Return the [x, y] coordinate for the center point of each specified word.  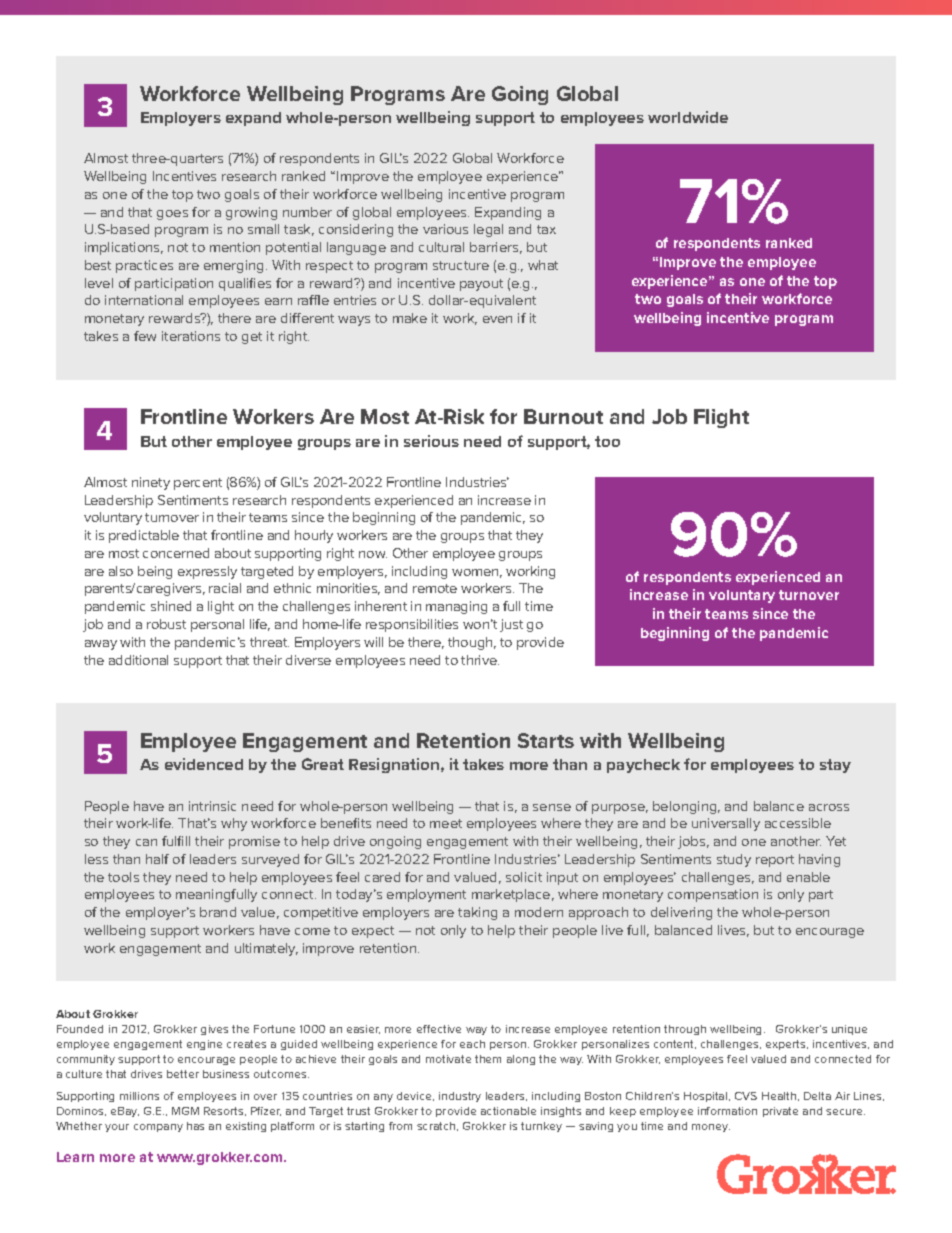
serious [431, 441]
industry [460, 1097]
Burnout [563, 416]
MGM [185, 1111]
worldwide [688, 117]
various [445, 229]
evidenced [204, 764]
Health [780, 1096]
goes [172, 215]
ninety [151, 483]
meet [446, 823]
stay [835, 766]
